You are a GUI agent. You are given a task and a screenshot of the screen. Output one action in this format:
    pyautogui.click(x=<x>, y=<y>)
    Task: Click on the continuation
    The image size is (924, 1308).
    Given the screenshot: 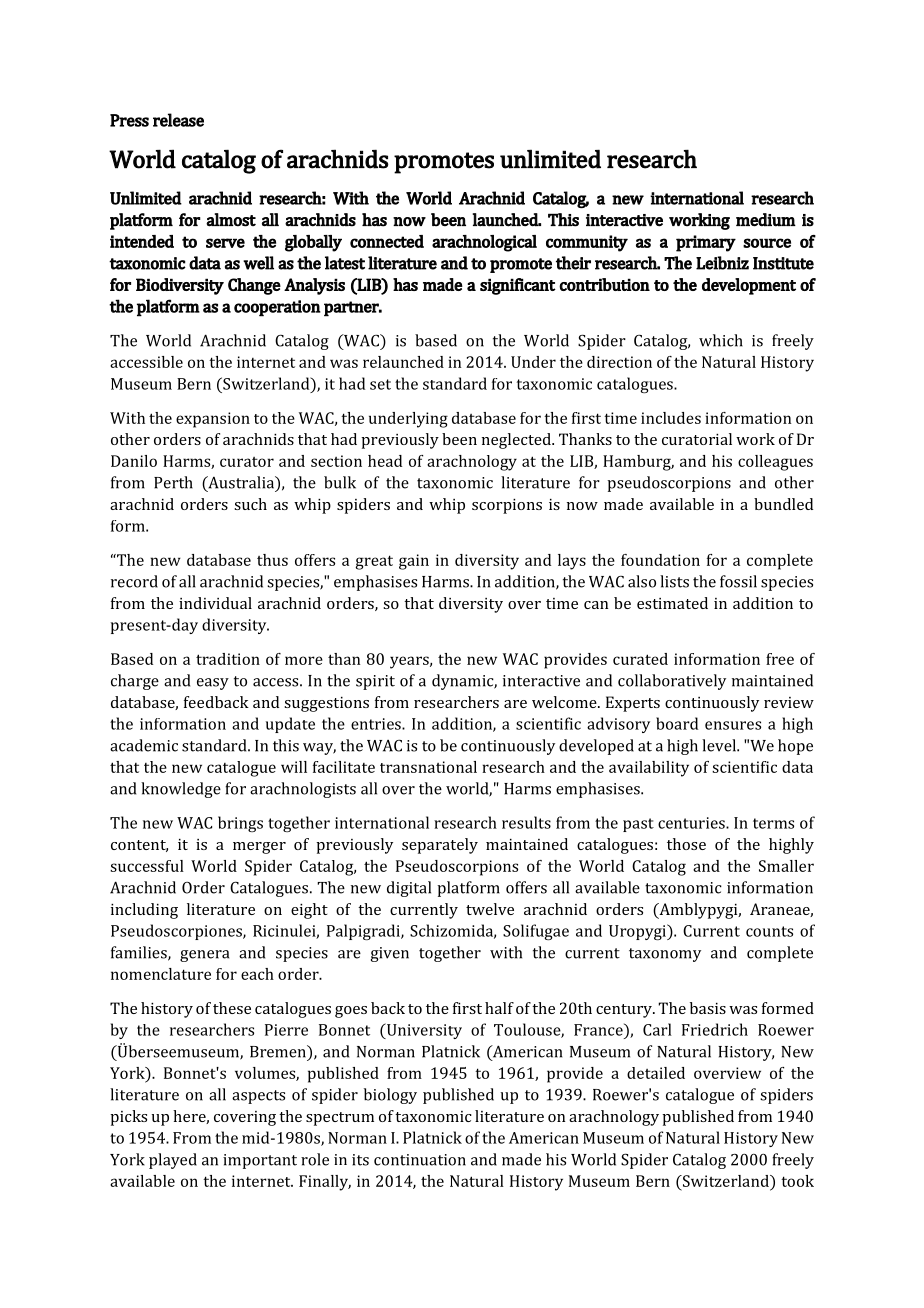 What is the action you would take?
    pyautogui.click(x=420, y=1160)
